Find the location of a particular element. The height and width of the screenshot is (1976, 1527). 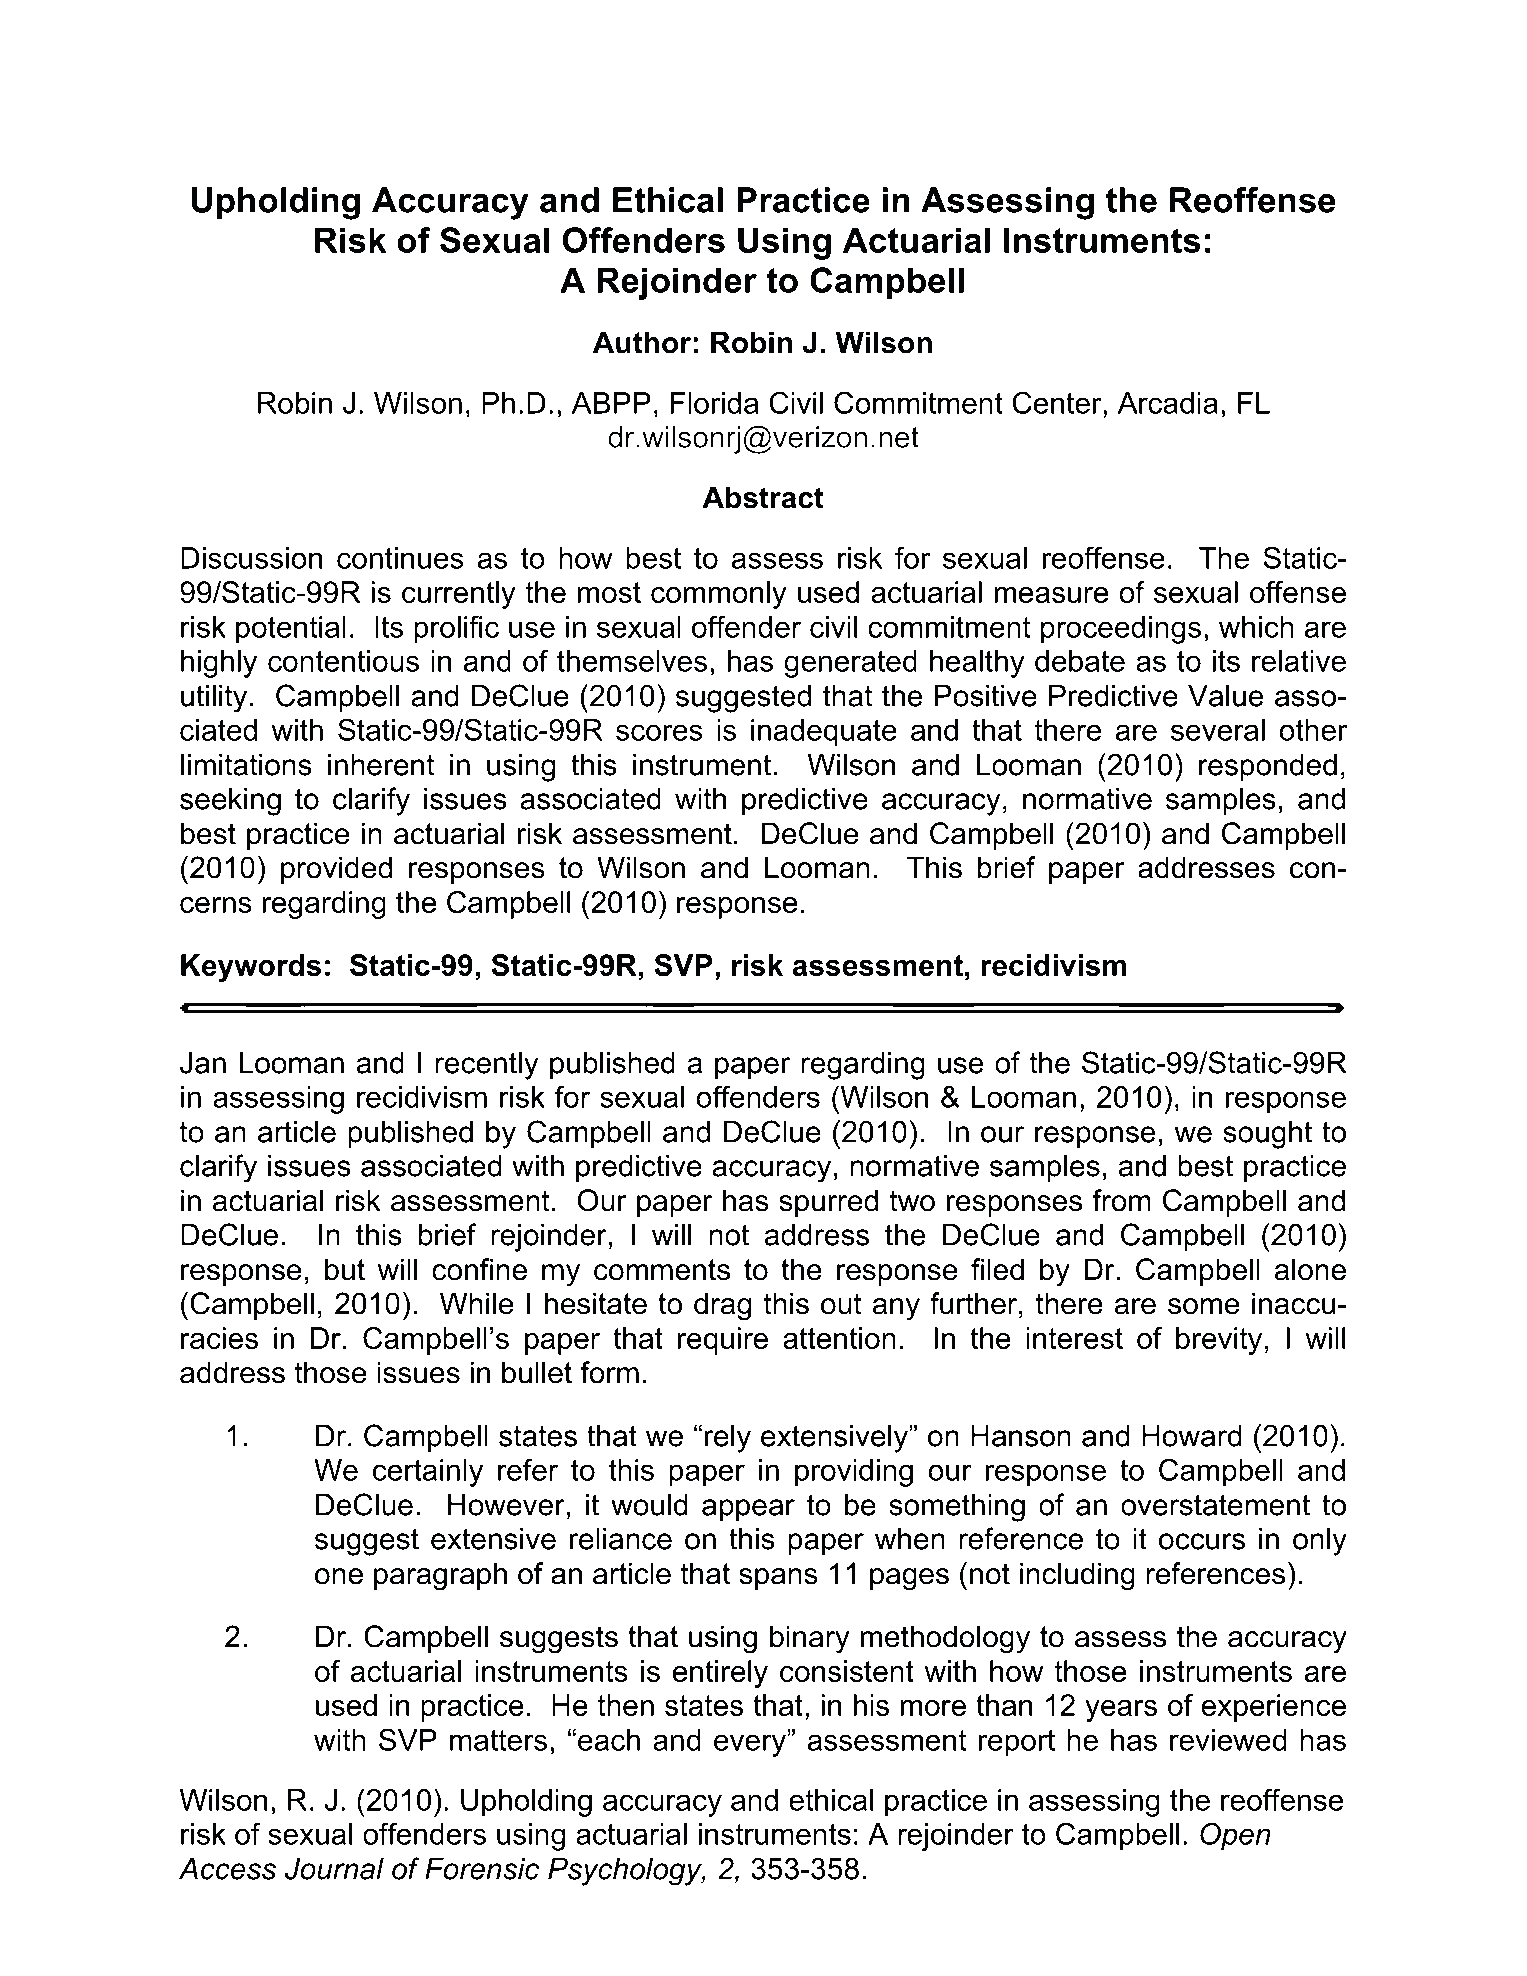

Arcadia is located at coordinates (1168, 403).
